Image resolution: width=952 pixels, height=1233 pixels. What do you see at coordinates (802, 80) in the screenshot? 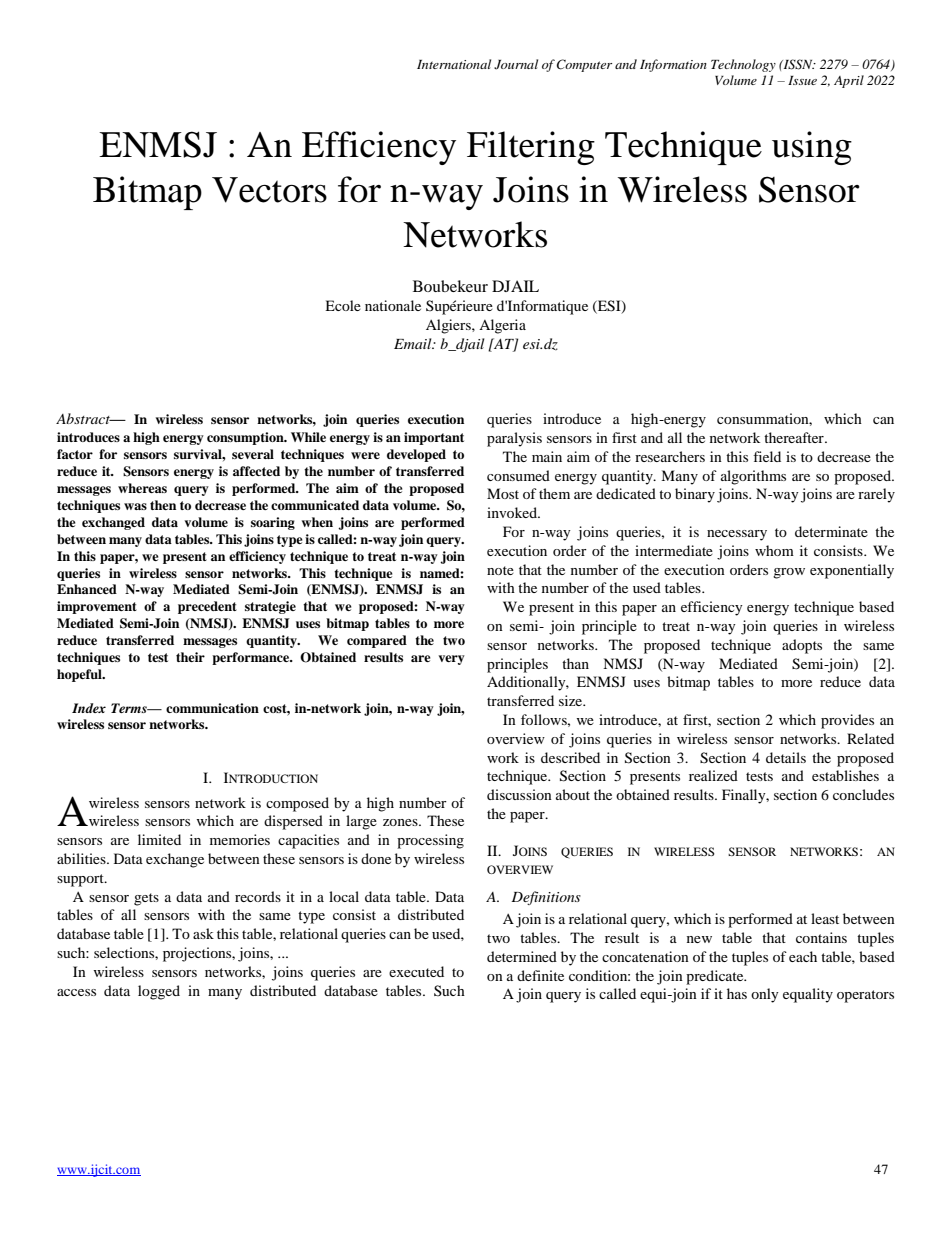
I see `Issue` at bounding box center [802, 80].
